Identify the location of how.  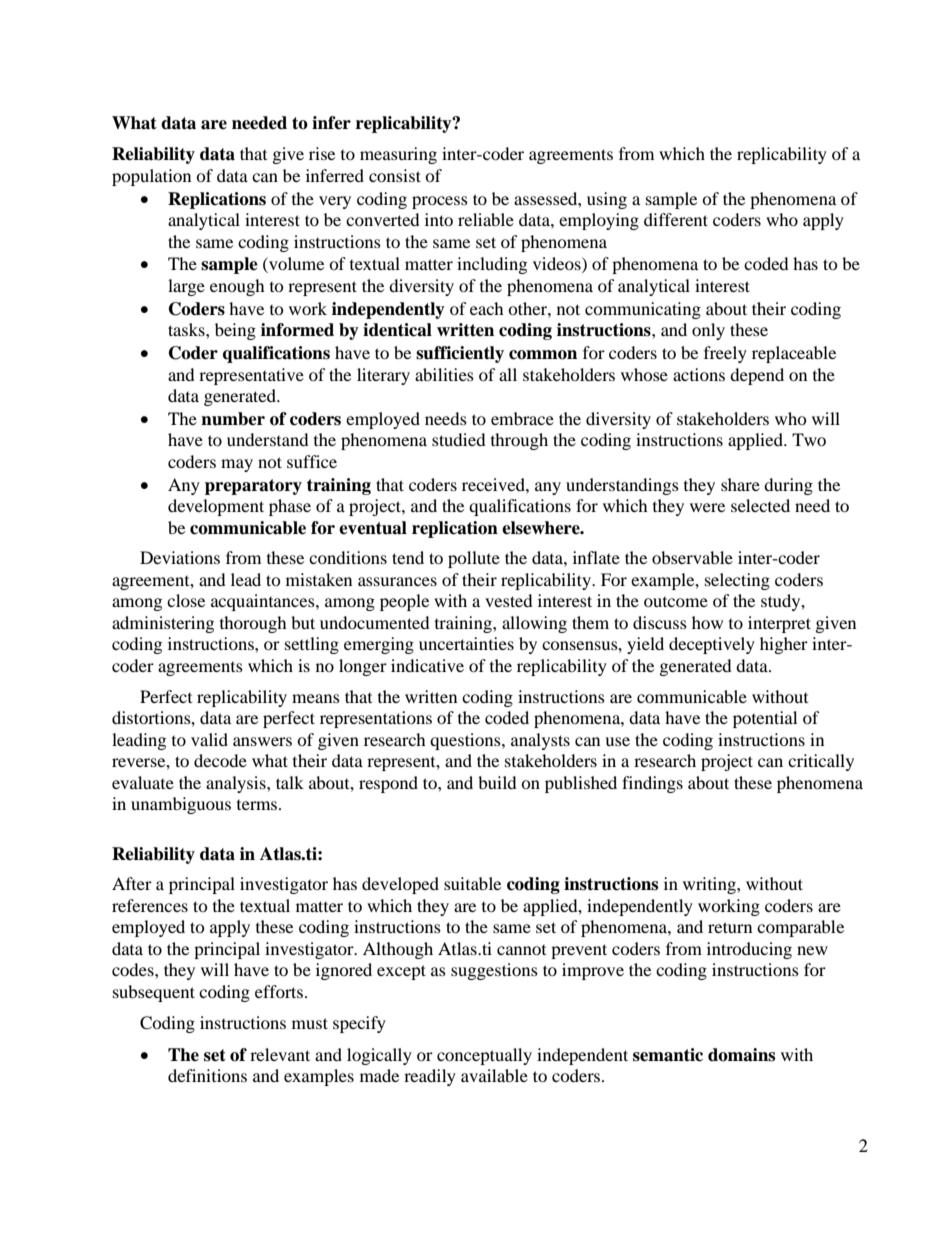
(707, 622).
